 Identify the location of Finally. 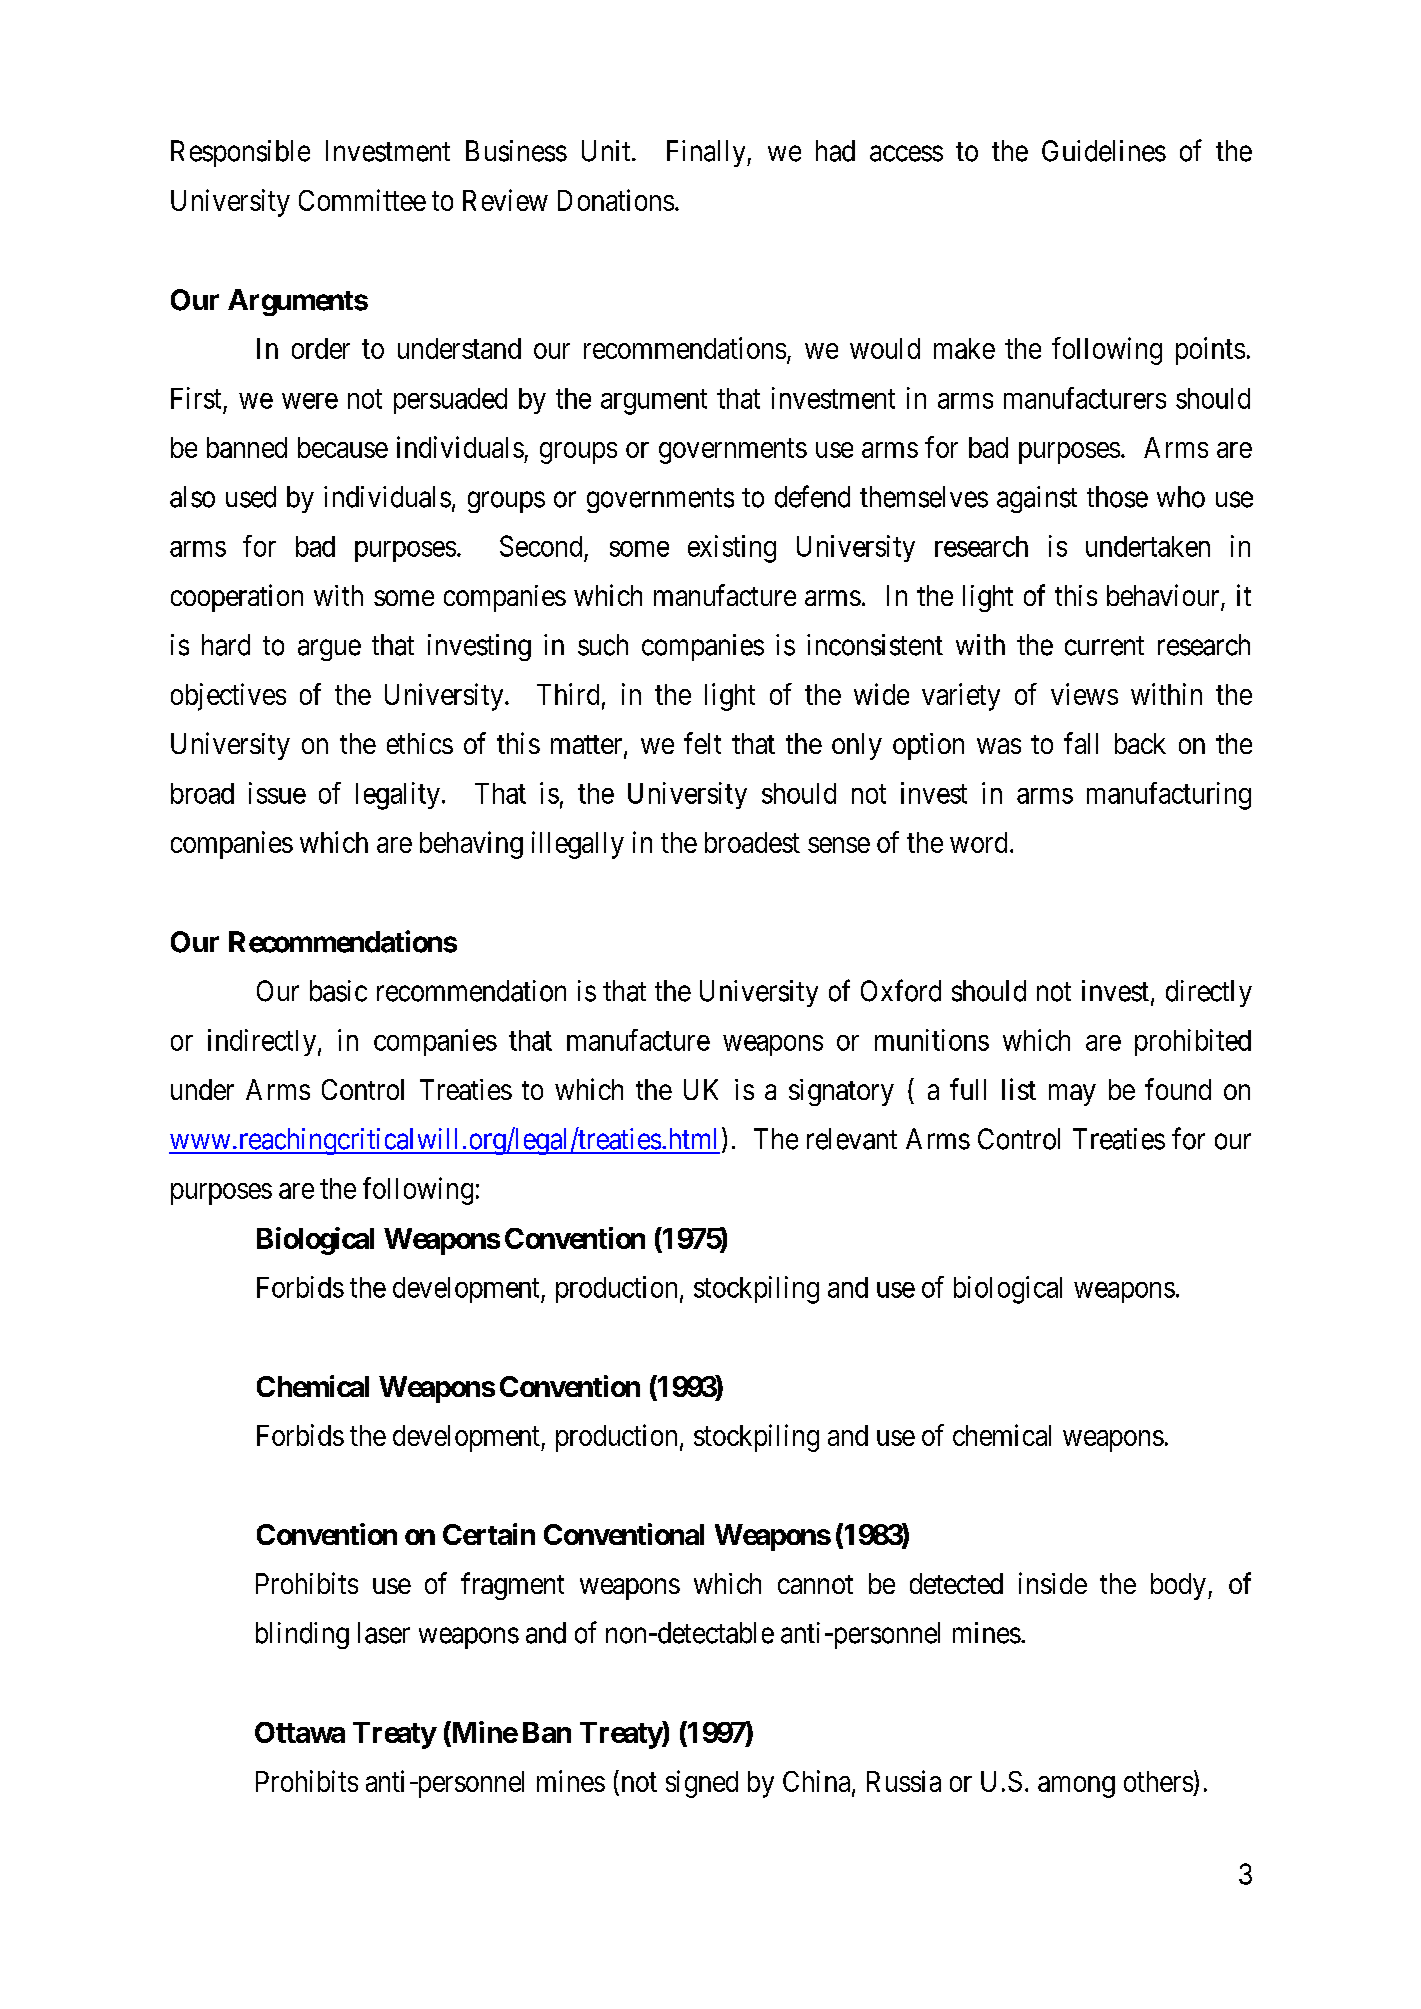
(707, 153).
